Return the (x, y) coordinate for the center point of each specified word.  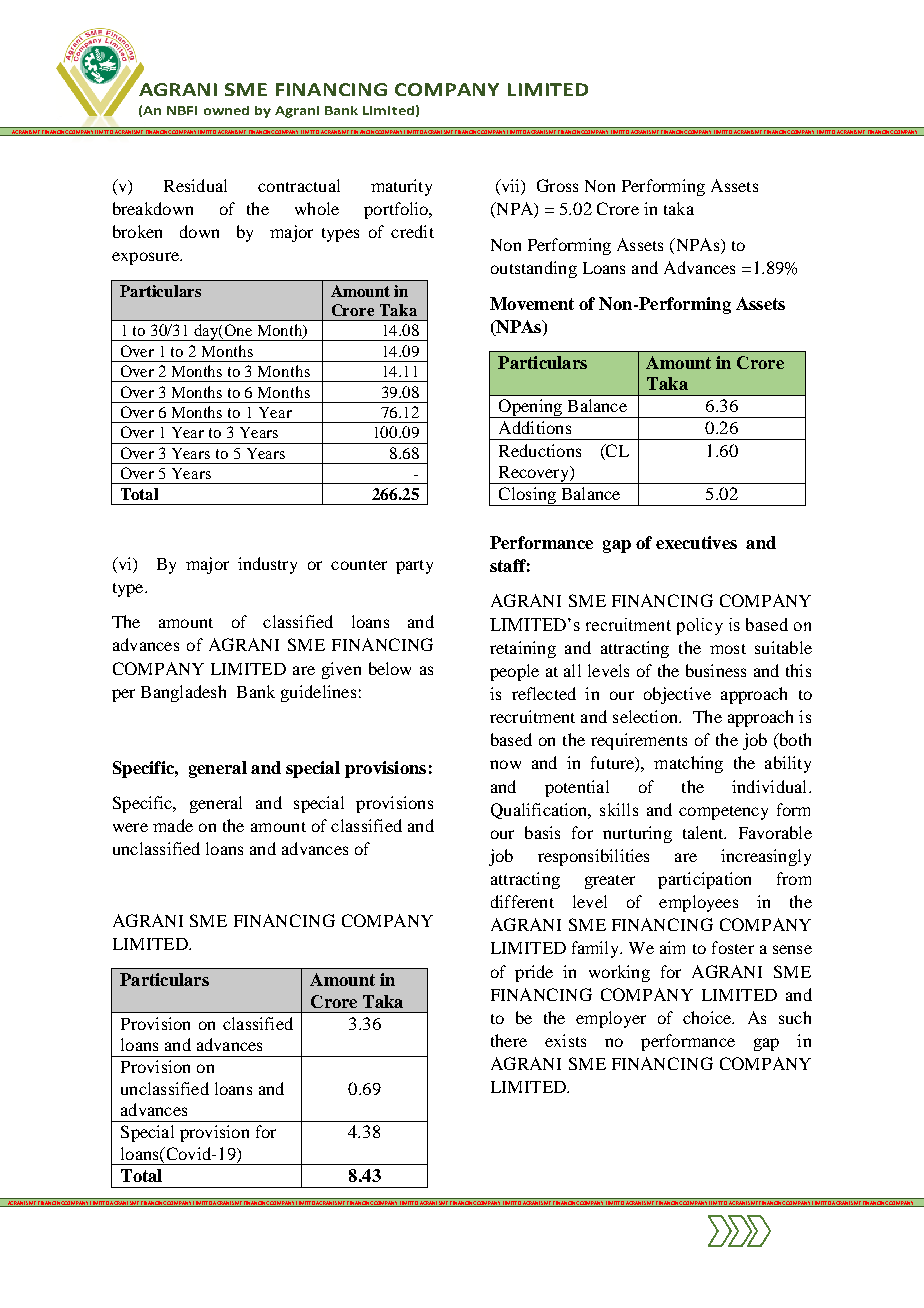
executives (696, 542)
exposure (146, 258)
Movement (532, 303)
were (130, 827)
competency (723, 813)
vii (510, 187)
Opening (530, 408)
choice (708, 1017)
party (414, 567)
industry (267, 565)
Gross (557, 185)
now (505, 764)
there (509, 1040)
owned (226, 110)
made (173, 825)
